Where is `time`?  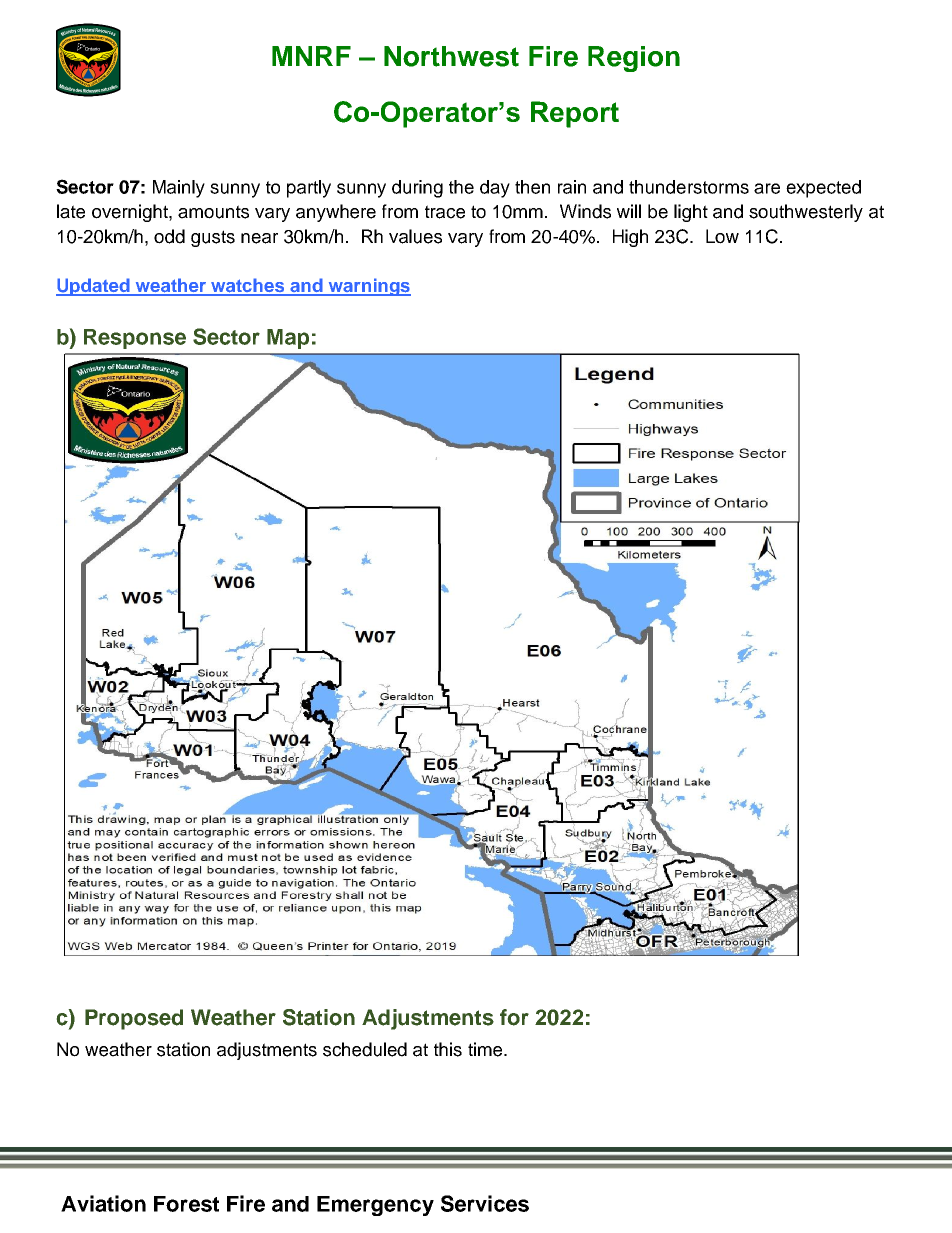 time is located at coordinates (486, 1049).
